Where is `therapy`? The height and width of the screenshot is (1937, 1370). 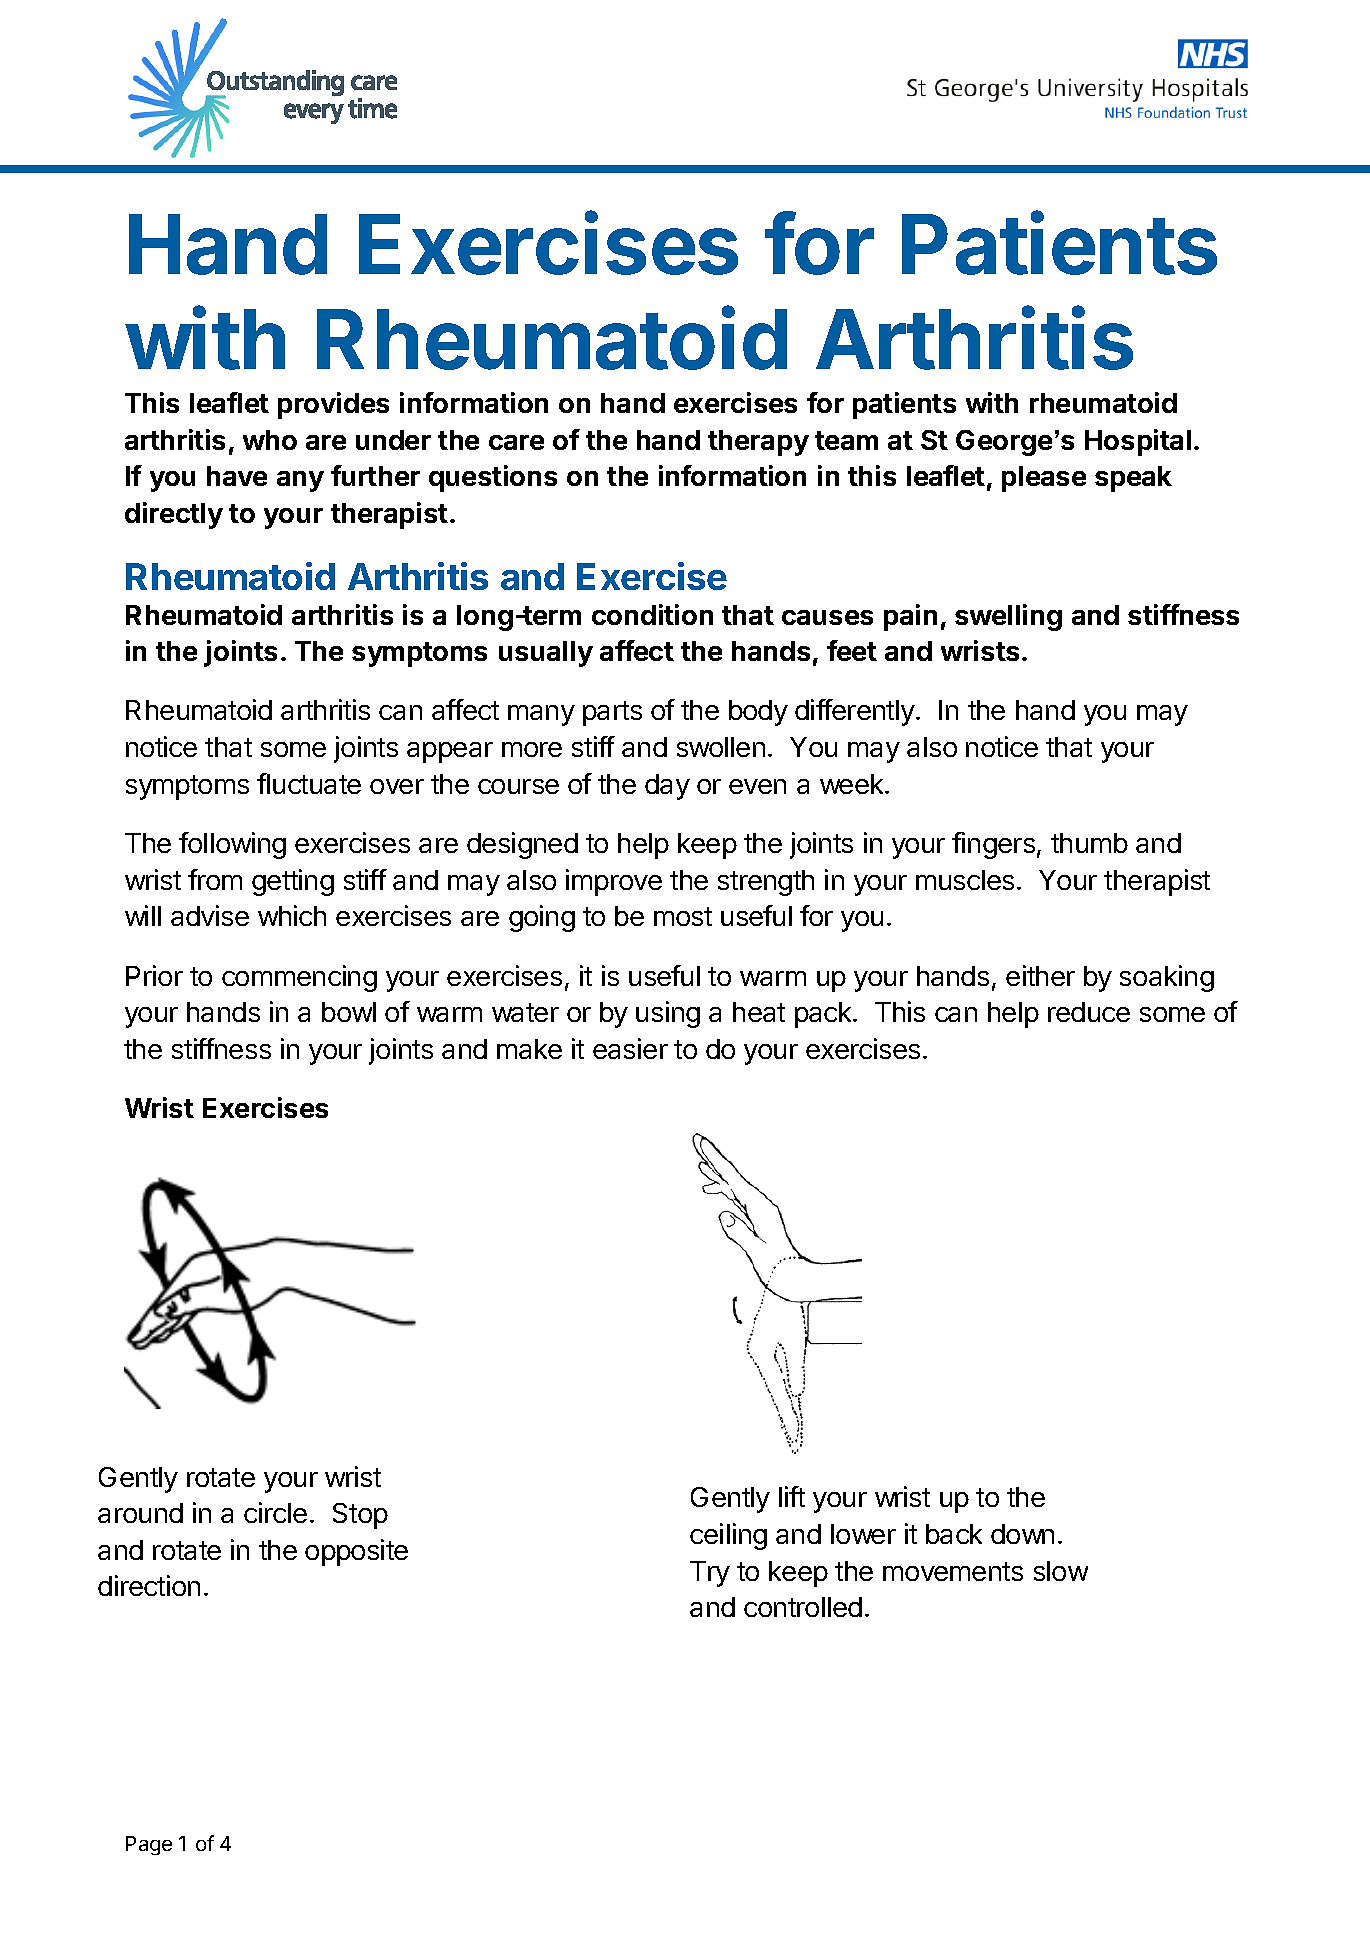 therapy is located at coordinates (758, 443).
